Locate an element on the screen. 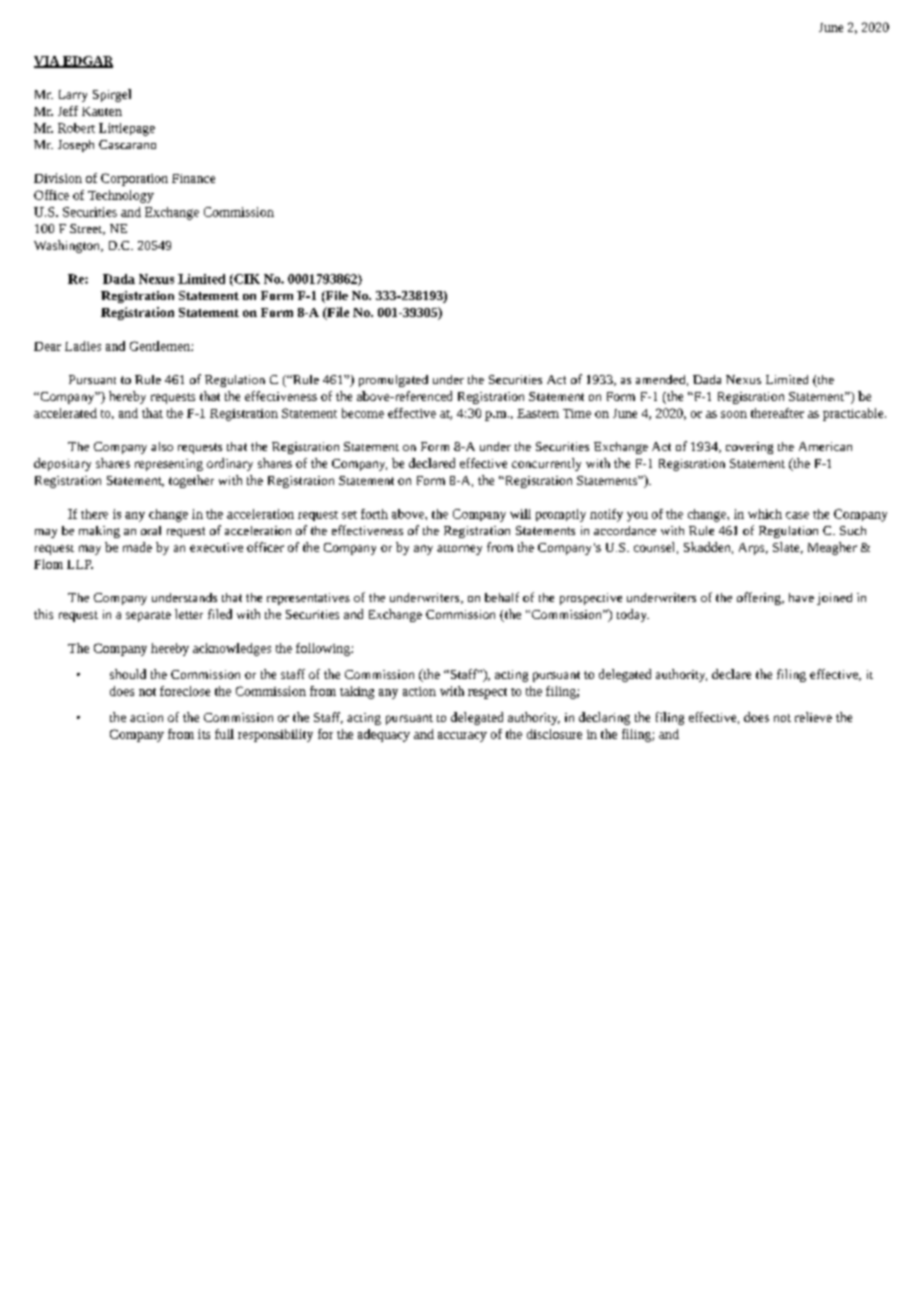  soon is located at coordinates (734, 414).
